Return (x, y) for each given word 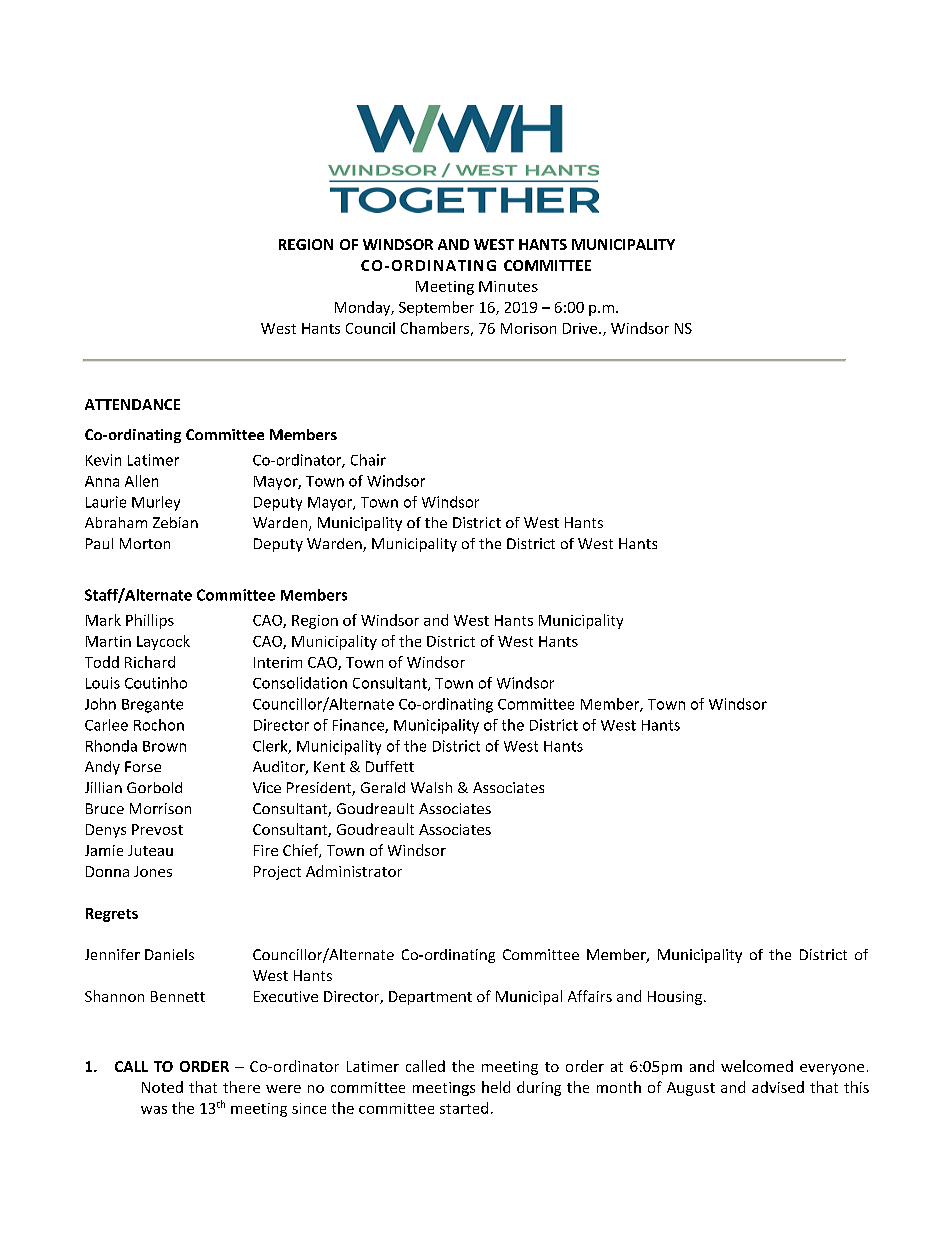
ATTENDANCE (132, 404)
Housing (676, 998)
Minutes (508, 286)
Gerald (383, 787)
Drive (581, 328)
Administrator (354, 871)
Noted (162, 1087)
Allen (141, 481)
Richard (150, 662)
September (436, 308)
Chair (368, 460)
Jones (153, 871)
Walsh (431, 787)
